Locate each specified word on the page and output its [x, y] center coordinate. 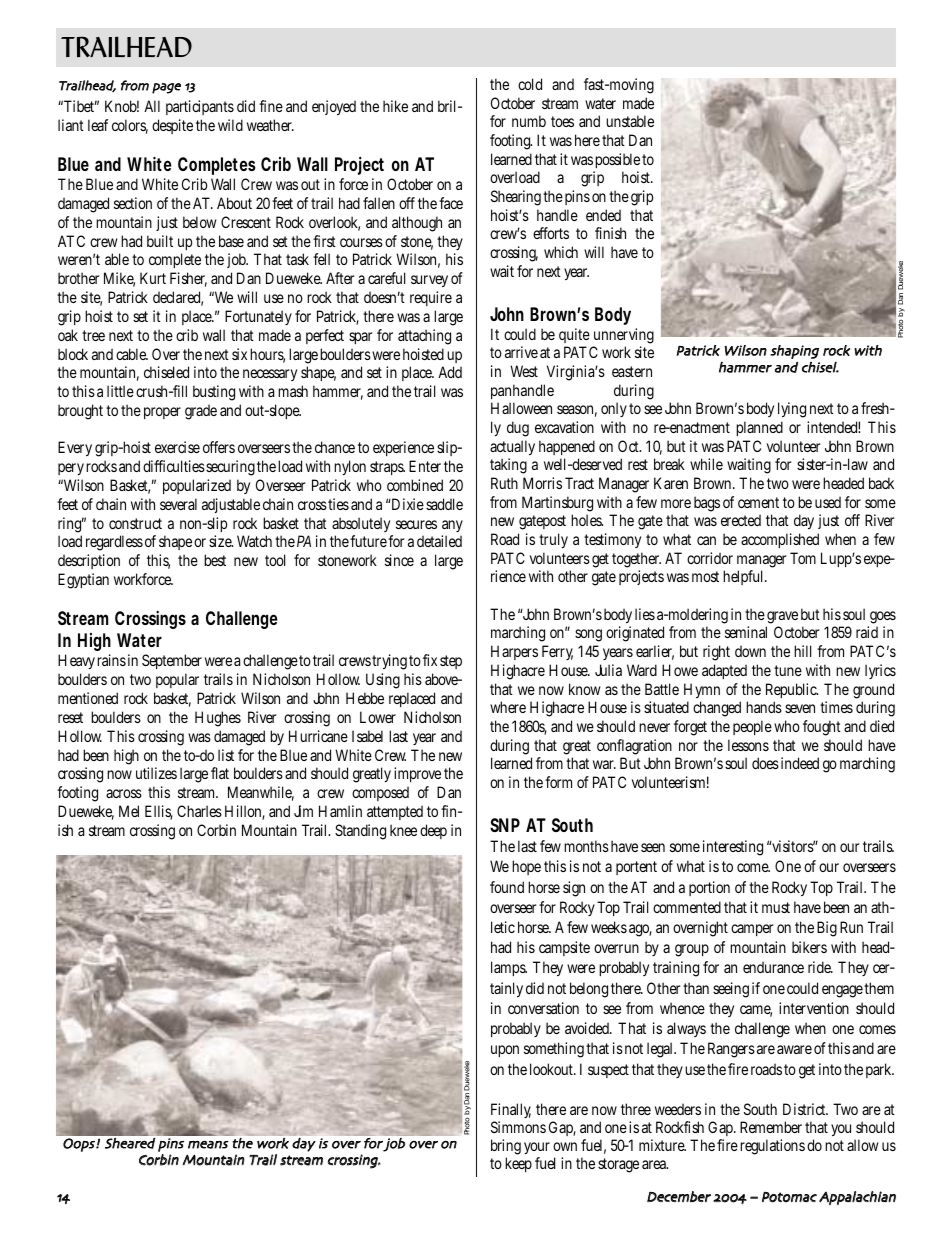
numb [529, 121]
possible [617, 160]
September [172, 661]
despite [172, 126]
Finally [511, 1112]
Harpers [514, 652]
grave [782, 619]
